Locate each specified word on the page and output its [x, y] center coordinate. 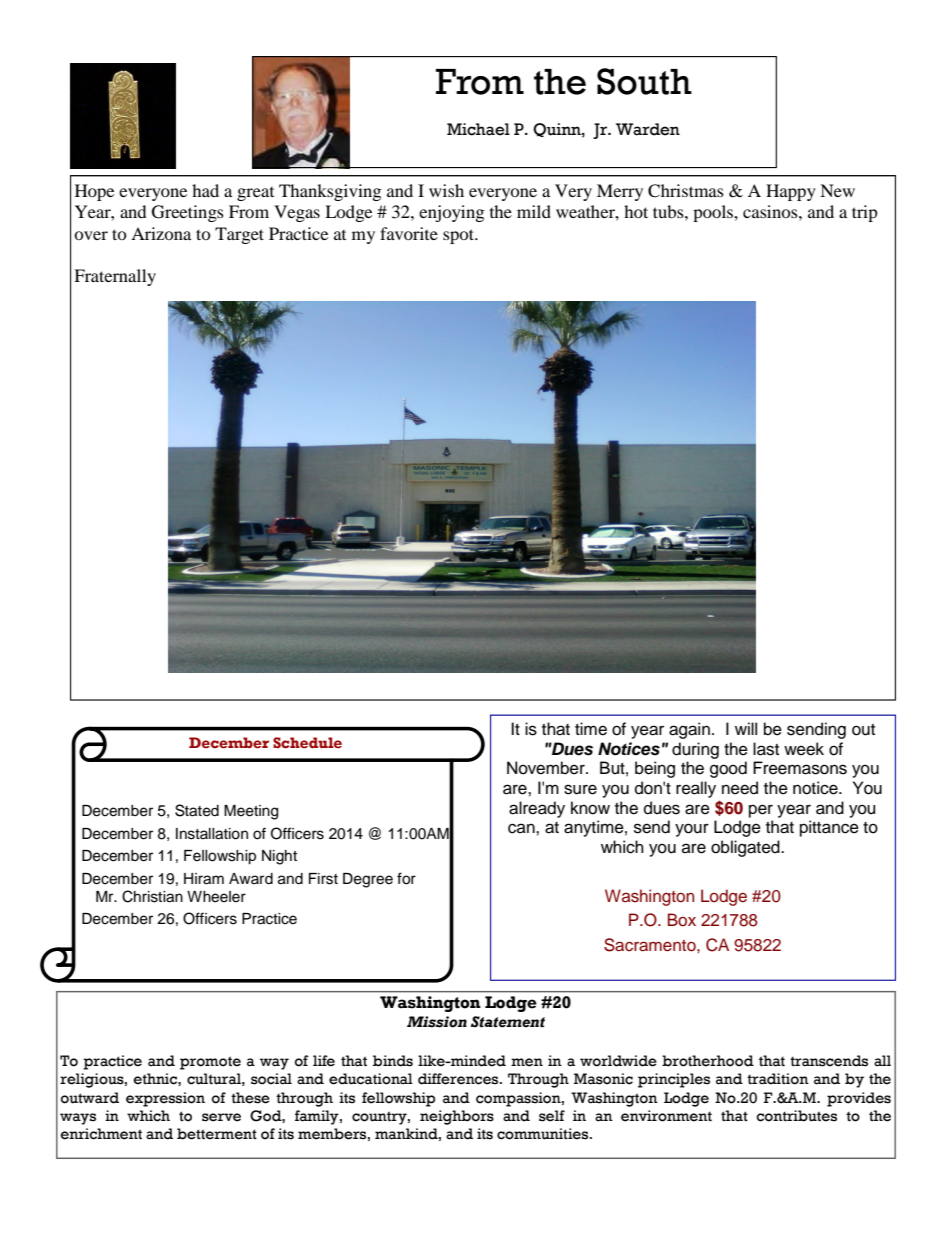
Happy [791, 192]
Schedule [307, 743]
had [205, 190]
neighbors [457, 1117]
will [746, 728]
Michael [478, 129]
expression [165, 1099]
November [547, 768]
